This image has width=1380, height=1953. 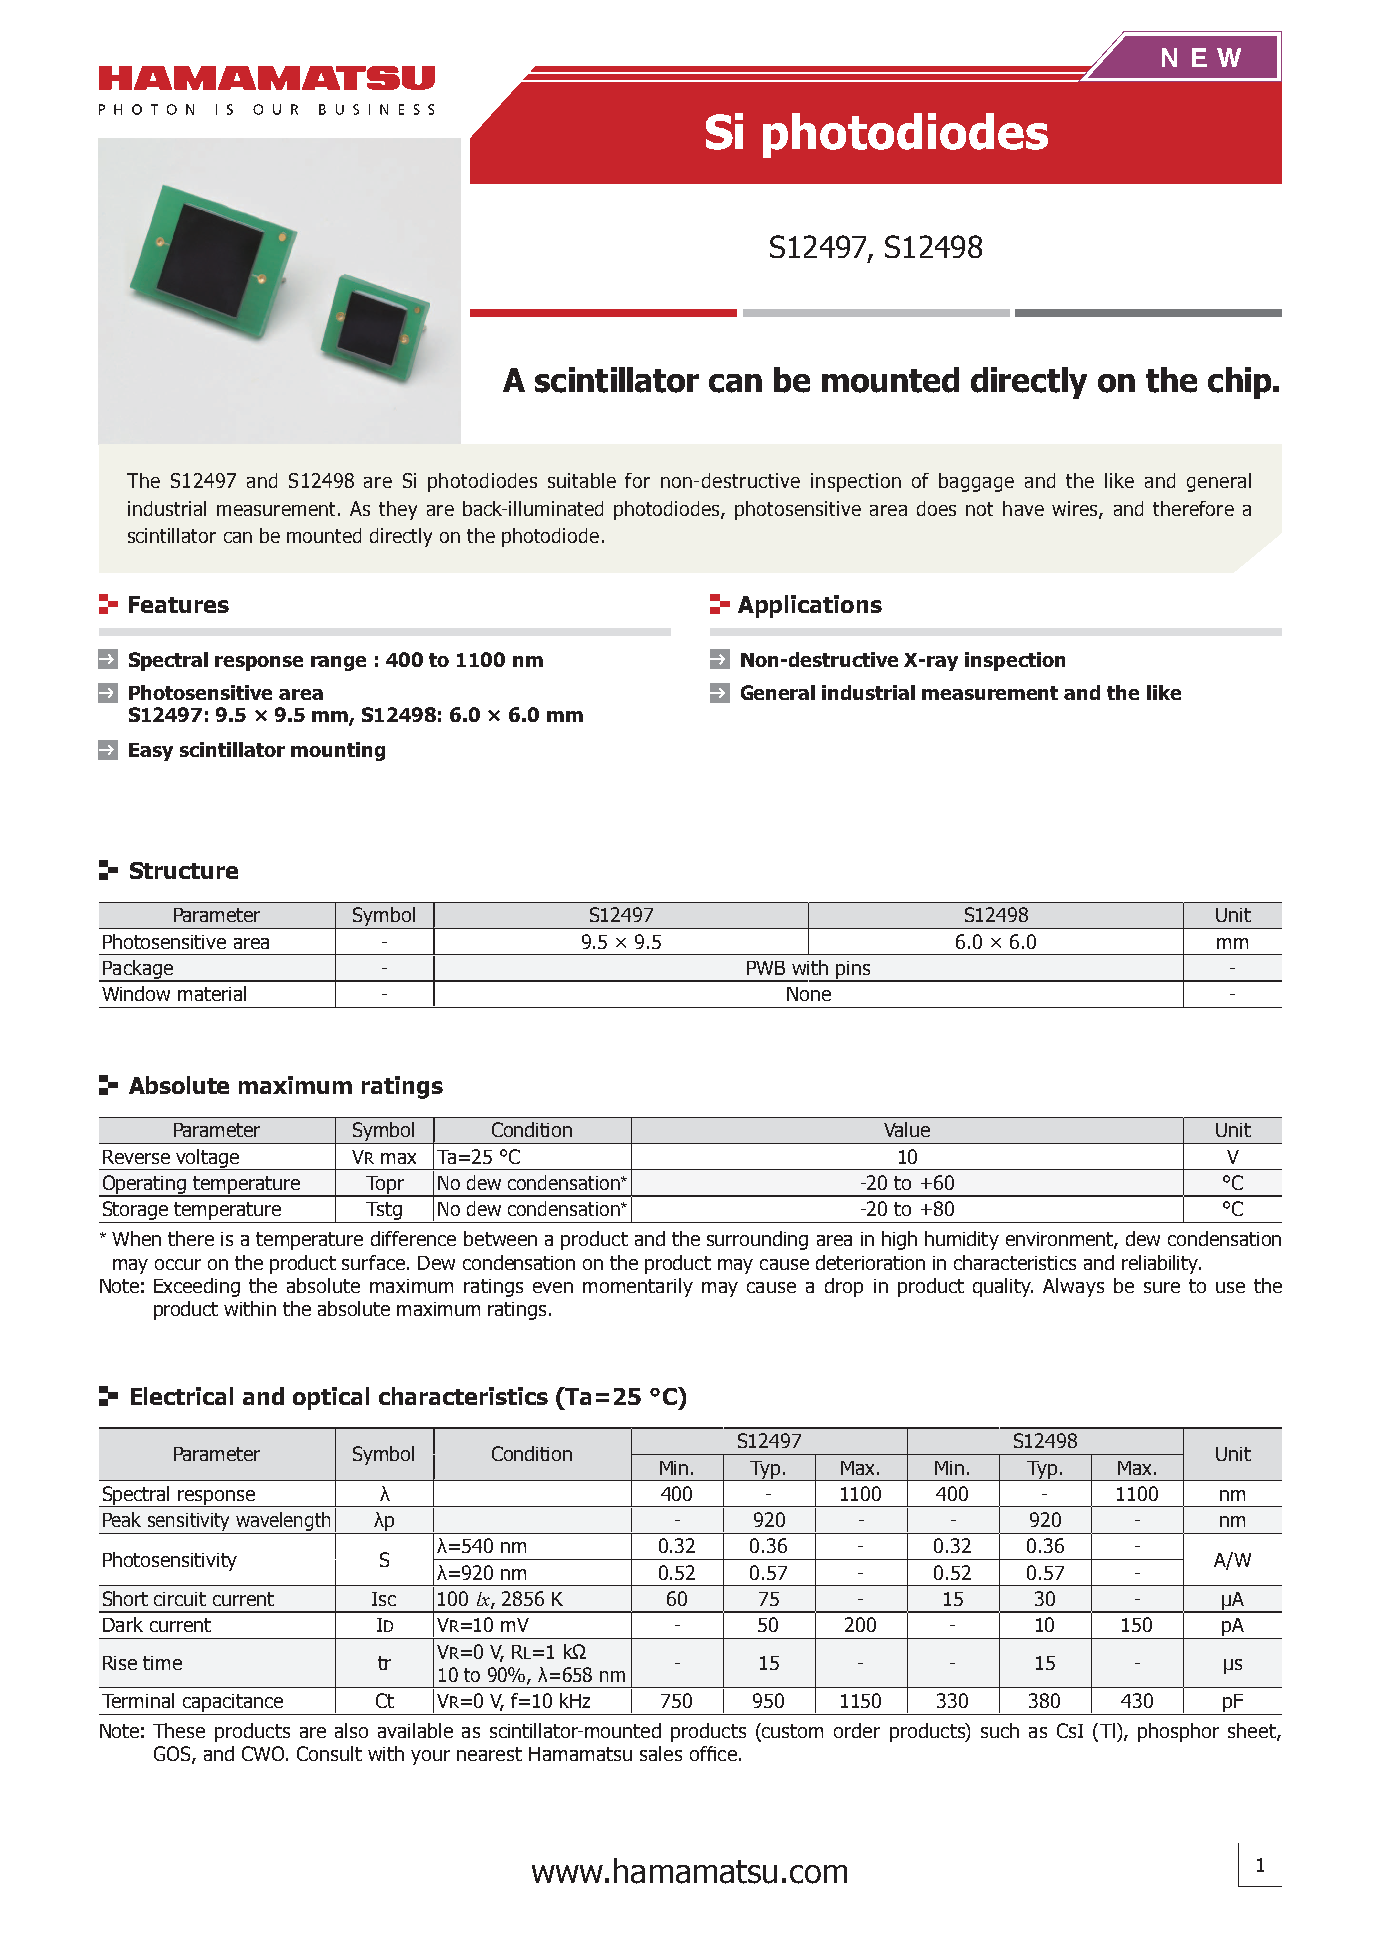 What do you see at coordinates (766, 968) in the image?
I see `PWB` at bounding box center [766, 968].
